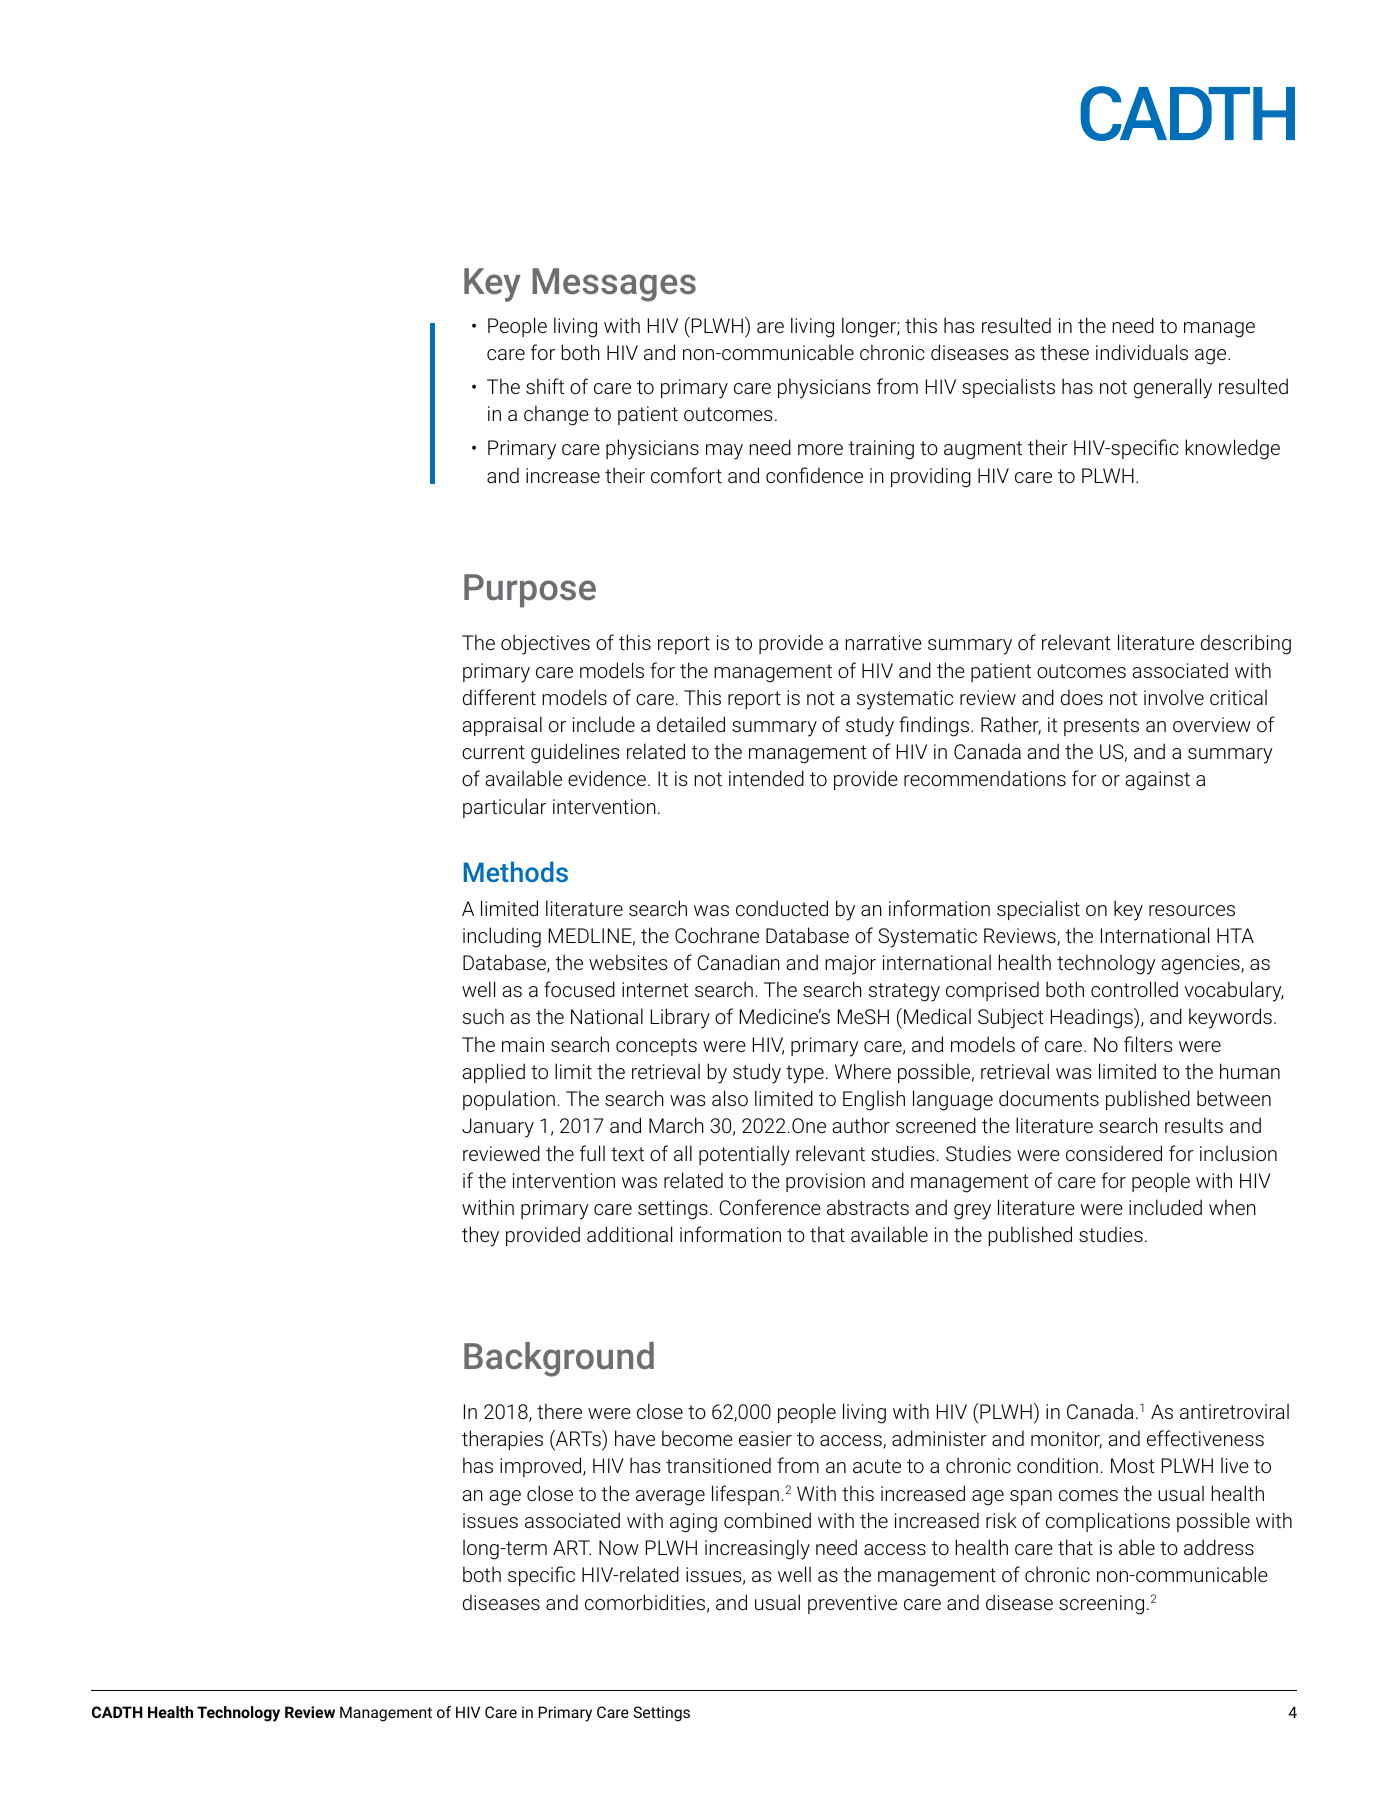 Image resolution: width=1388 pixels, height=1796 pixels. Describe the element at coordinates (579, 989) in the screenshot. I see `focused` at that location.
